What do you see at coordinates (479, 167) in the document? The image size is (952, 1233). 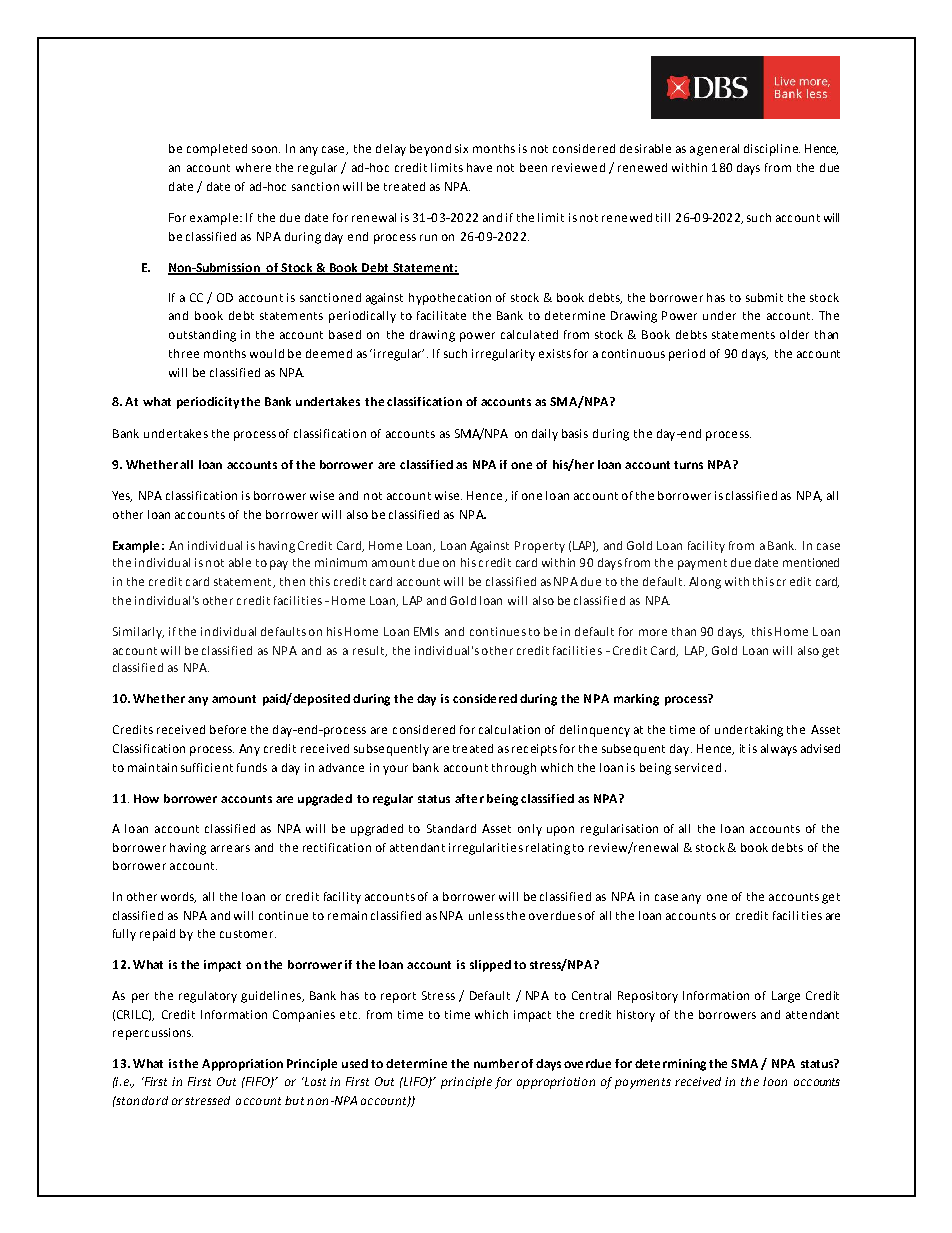 I see `have` at bounding box center [479, 167].
